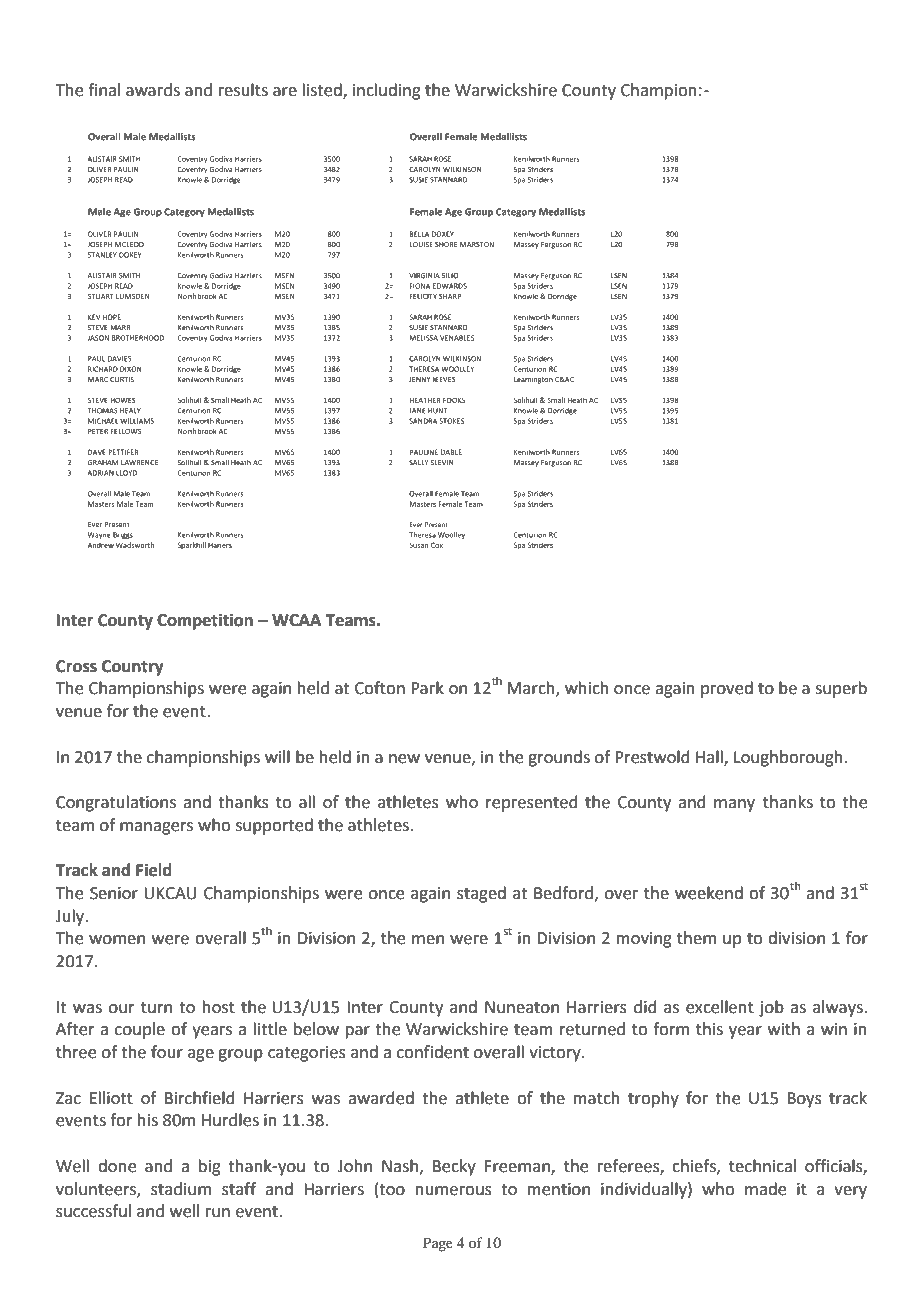  What do you see at coordinates (427, 688) in the page?
I see `Park` at bounding box center [427, 688].
